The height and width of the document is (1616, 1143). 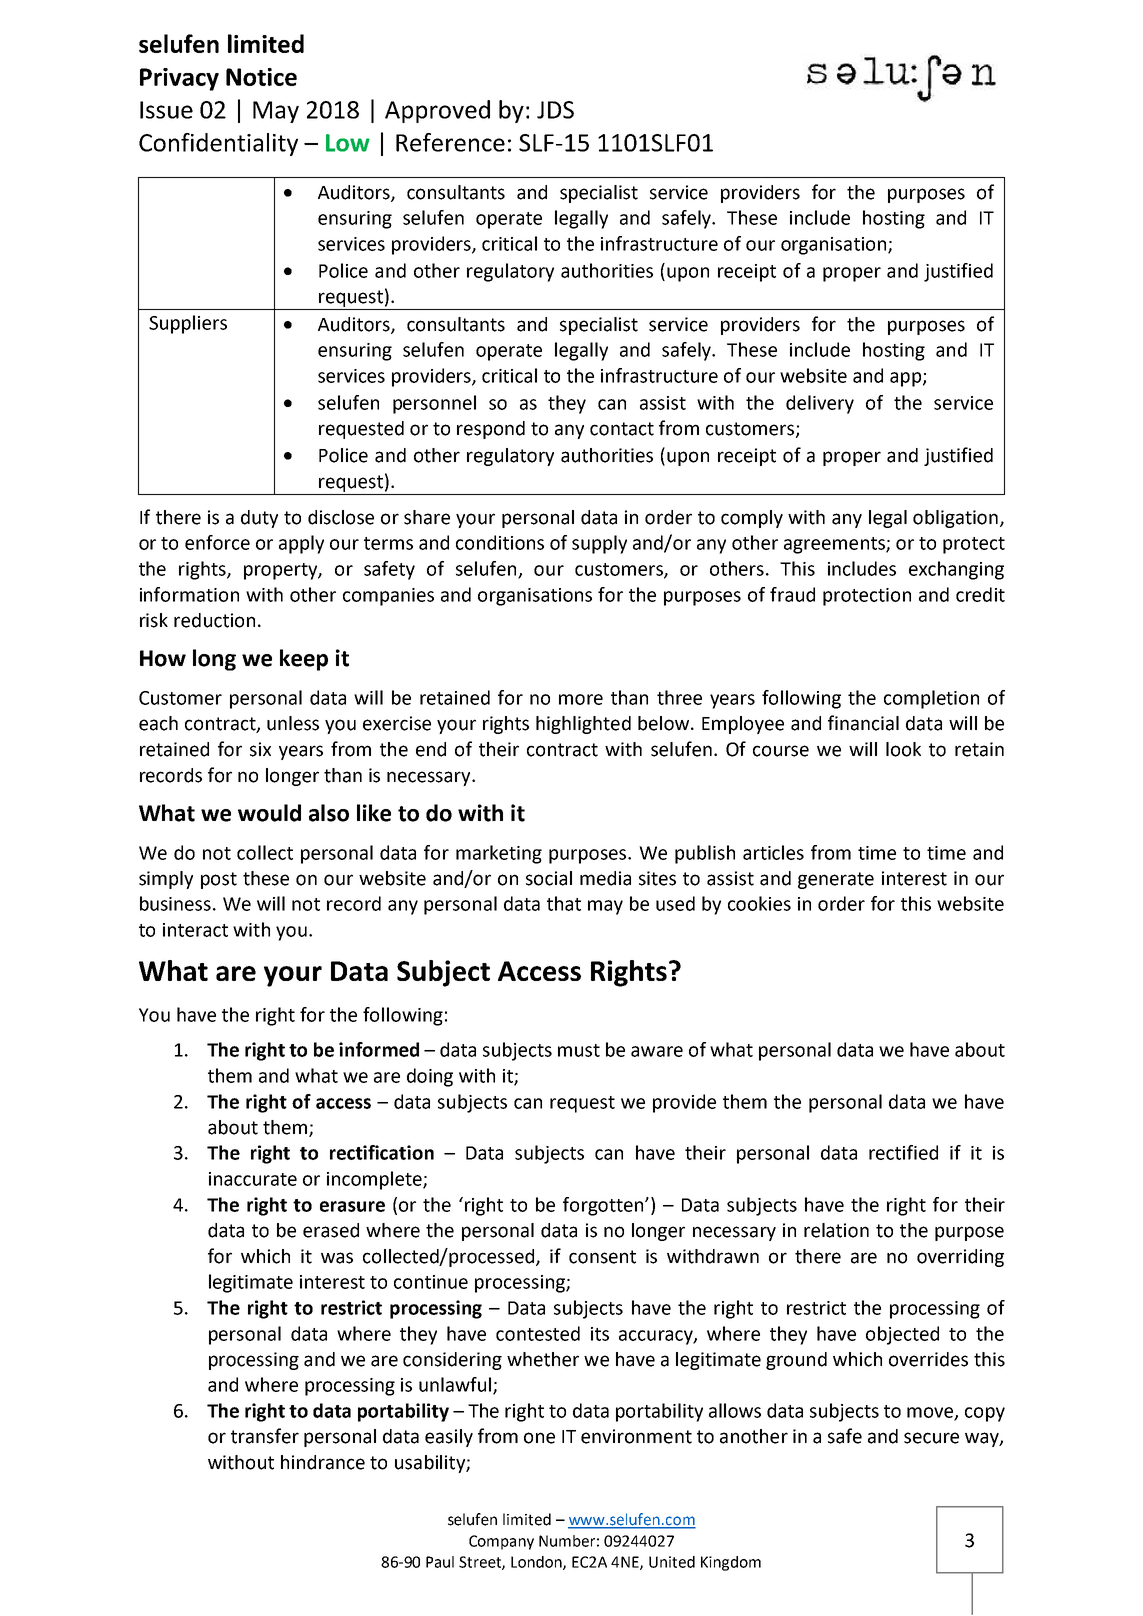 What do you see at coordinates (304, 660) in the document?
I see `keep` at bounding box center [304, 660].
